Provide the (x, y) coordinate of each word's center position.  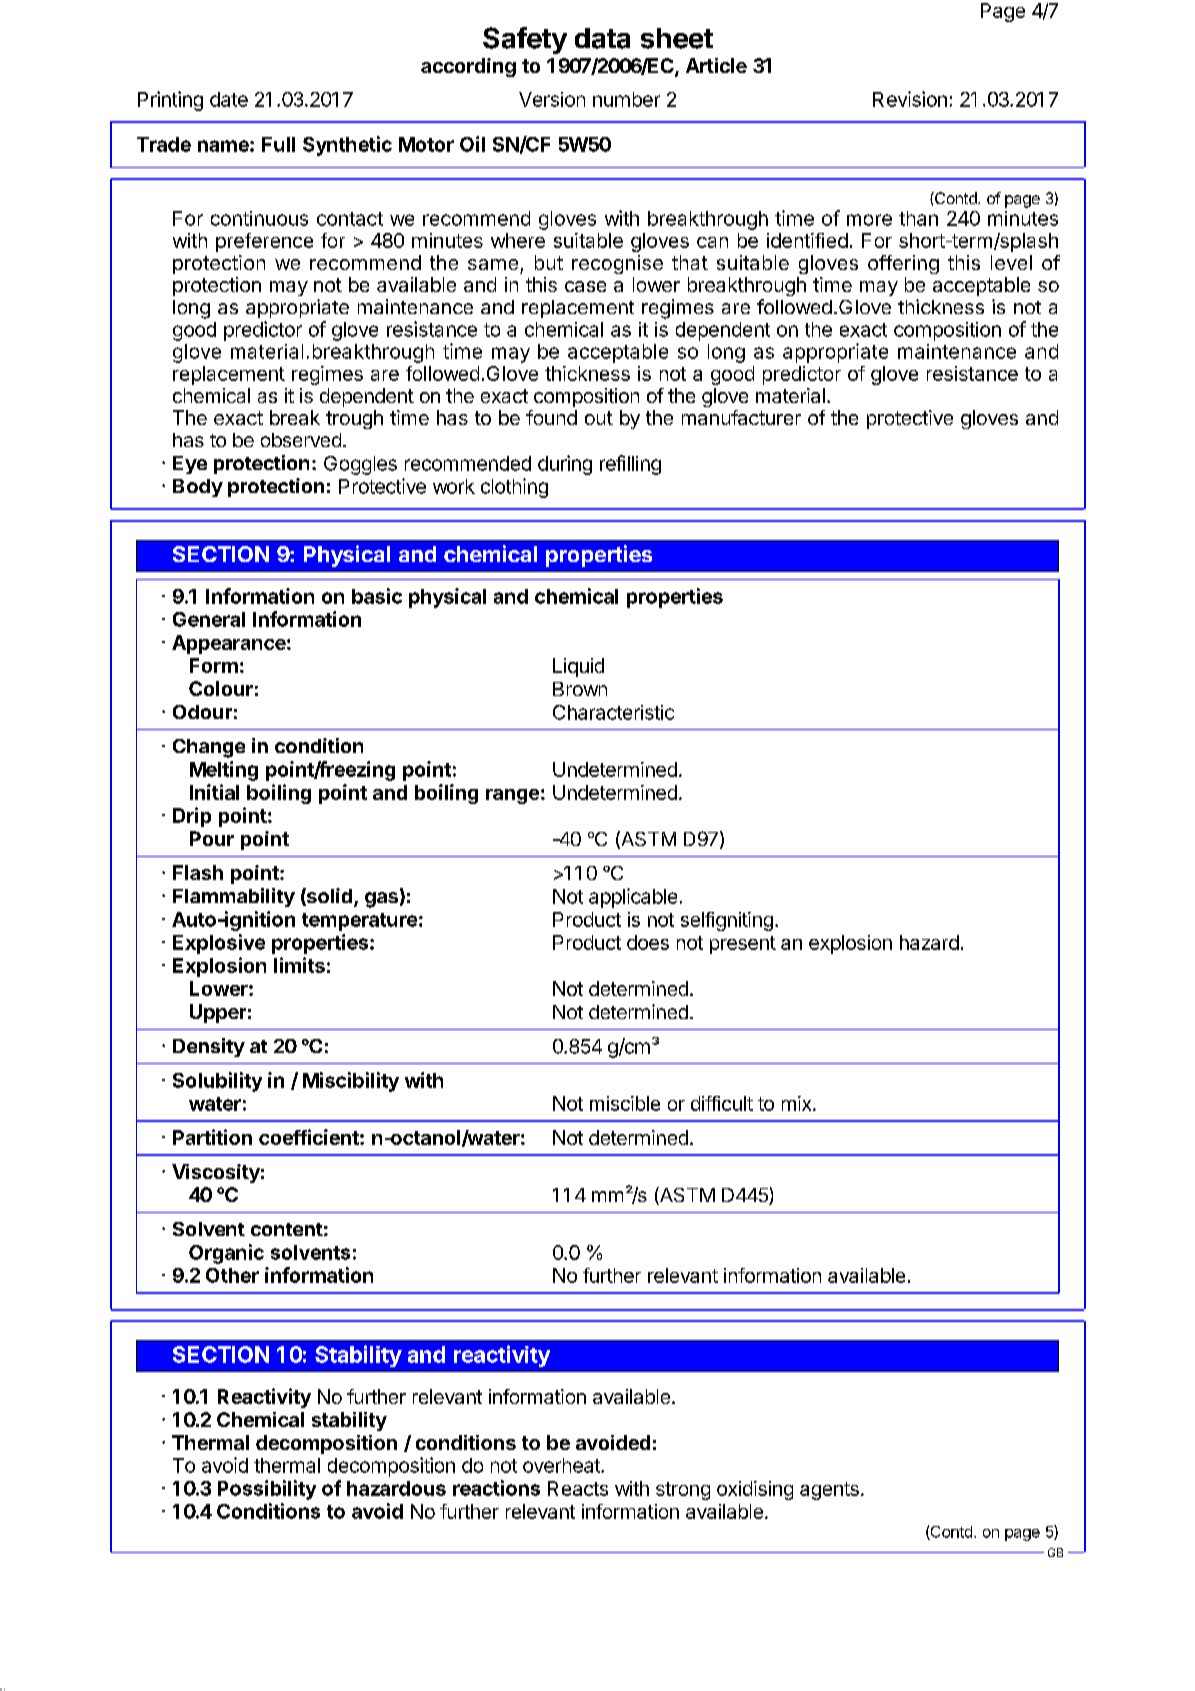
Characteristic (613, 712)
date (229, 99)
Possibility (267, 1490)
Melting (224, 771)
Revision (910, 99)
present (743, 945)
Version (552, 99)
